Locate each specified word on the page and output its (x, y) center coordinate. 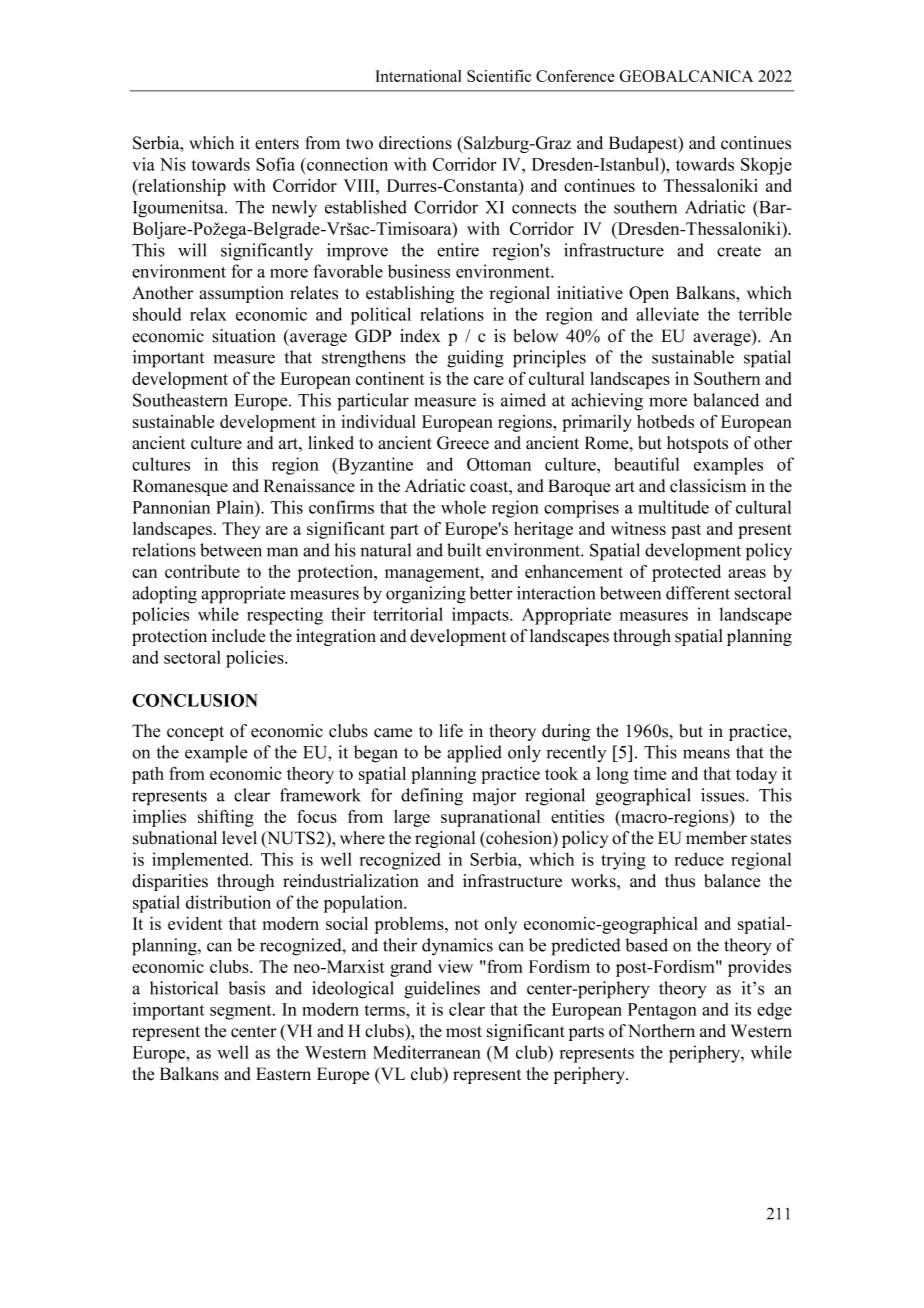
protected (686, 573)
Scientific (499, 76)
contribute (202, 571)
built (464, 550)
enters (277, 144)
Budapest (644, 144)
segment (242, 1012)
